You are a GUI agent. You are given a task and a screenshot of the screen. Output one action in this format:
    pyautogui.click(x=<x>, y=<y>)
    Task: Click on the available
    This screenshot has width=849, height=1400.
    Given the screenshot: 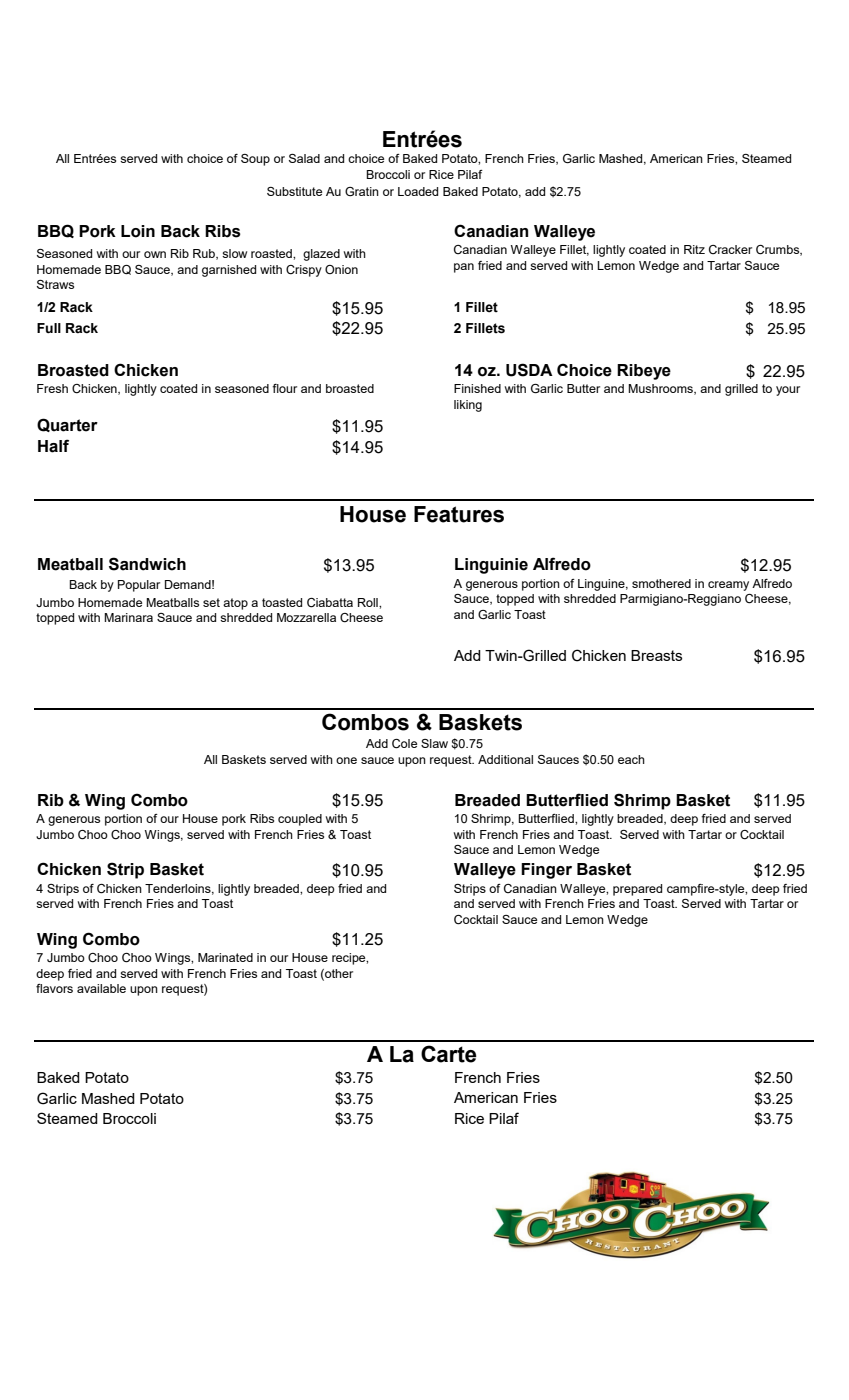 What is the action you would take?
    pyautogui.click(x=101, y=988)
